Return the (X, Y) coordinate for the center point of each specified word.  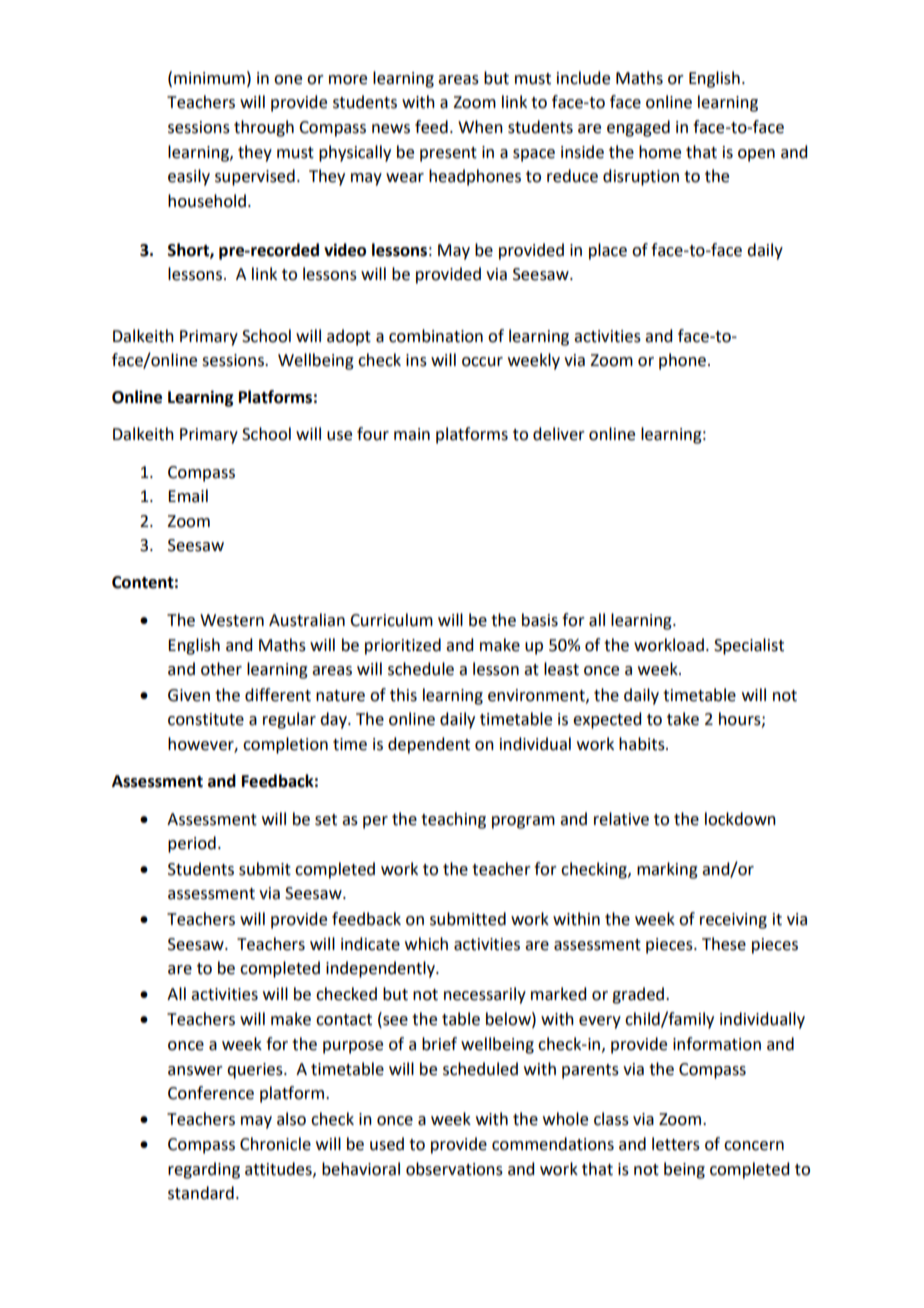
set (326, 820)
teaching (453, 820)
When (480, 127)
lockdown (740, 819)
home (660, 152)
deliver (559, 434)
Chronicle (275, 1144)
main (412, 434)
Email (188, 496)
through (264, 128)
